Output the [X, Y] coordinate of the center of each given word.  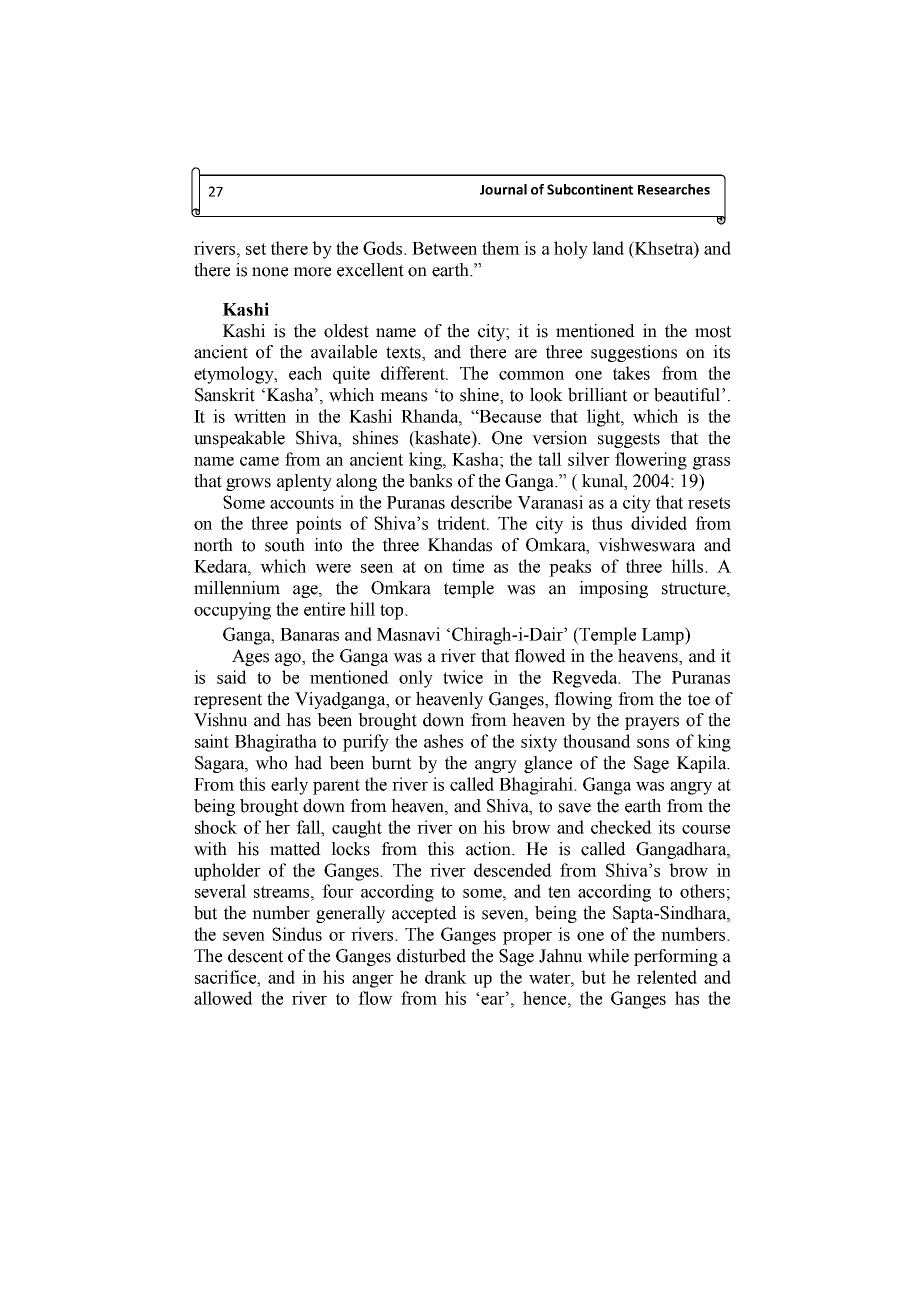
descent [255, 956]
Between [444, 248]
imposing [613, 589]
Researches [674, 189]
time [468, 566]
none [270, 272]
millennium [237, 588]
